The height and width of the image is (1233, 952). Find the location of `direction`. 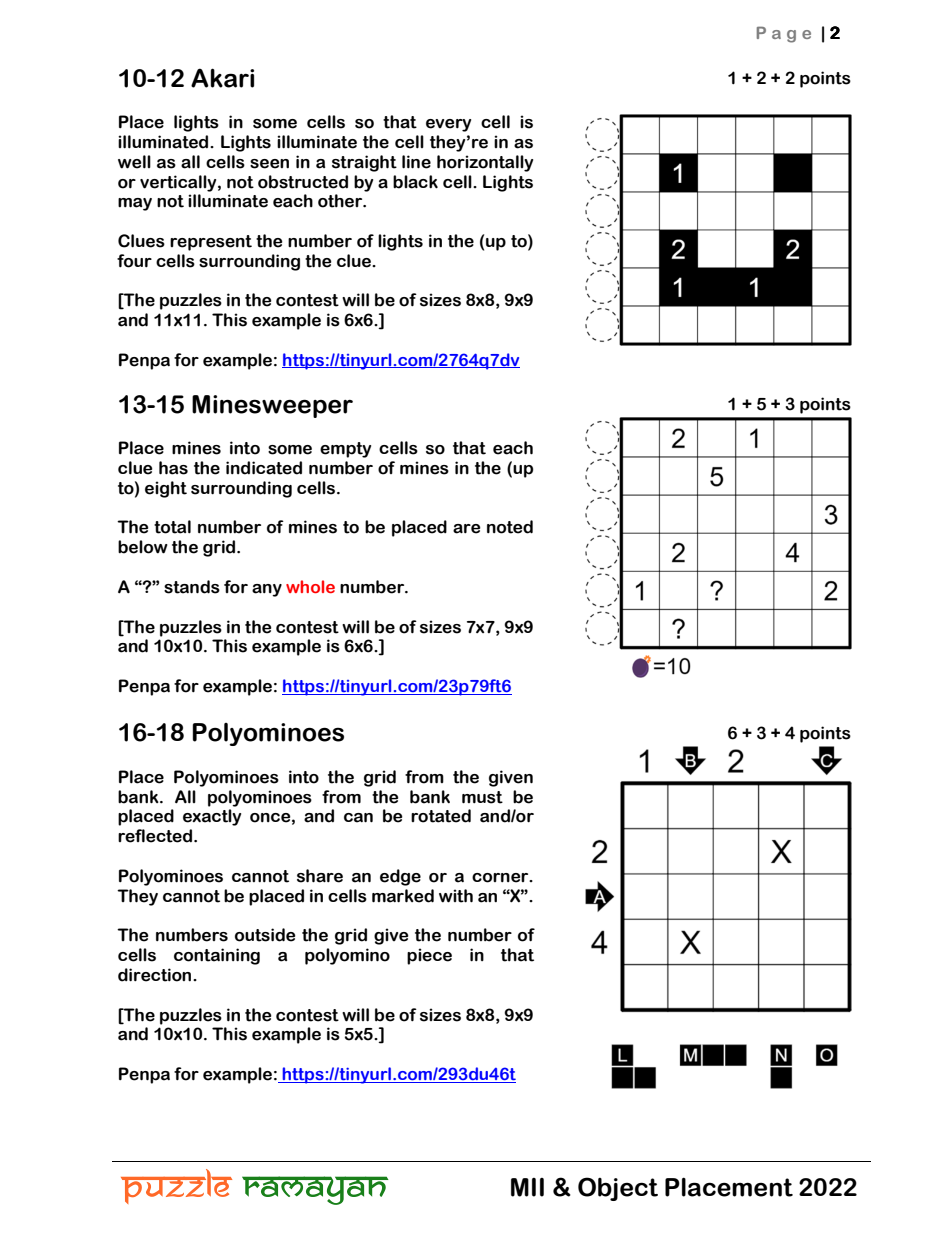

direction is located at coordinates (156, 975).
